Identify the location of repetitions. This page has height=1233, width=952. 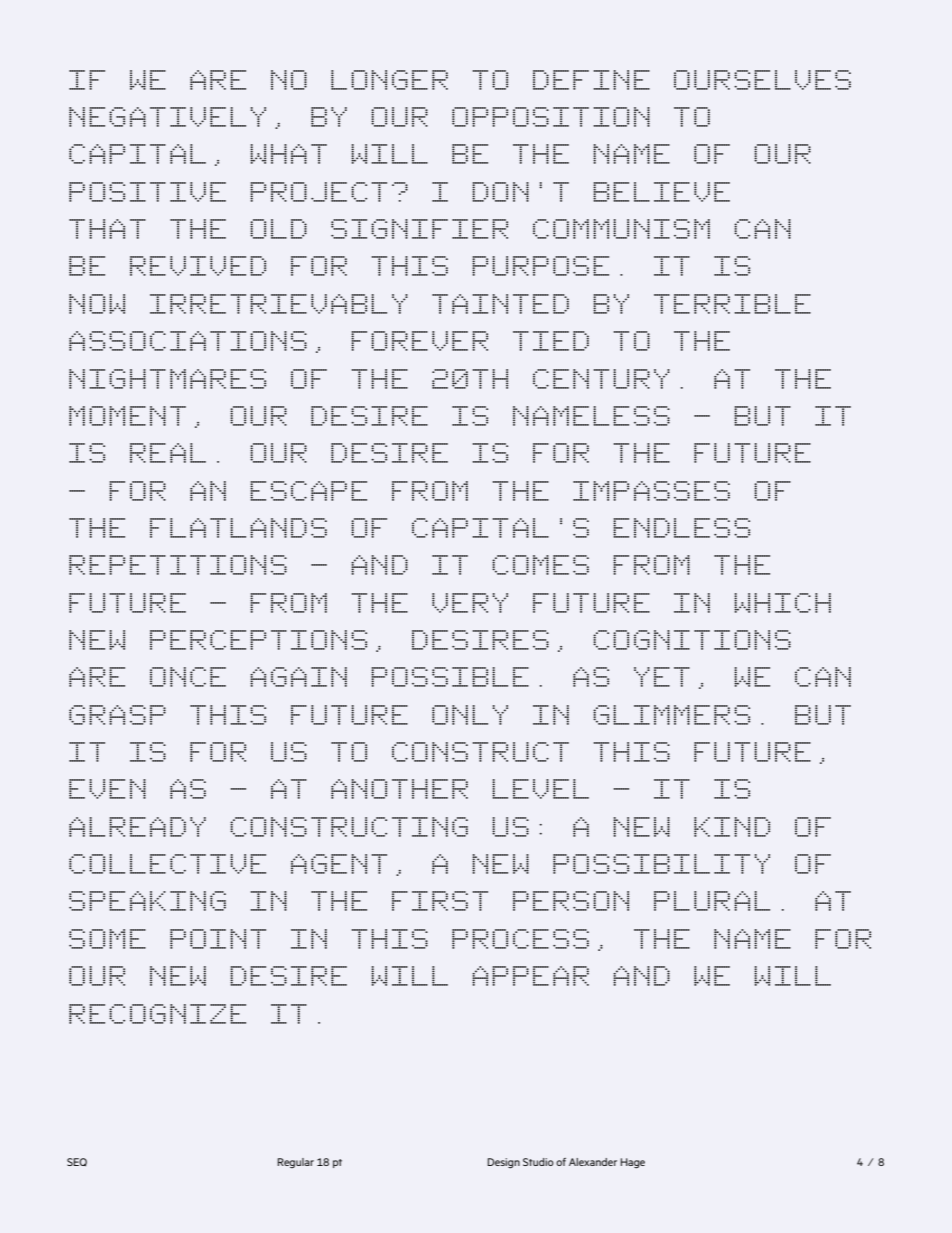
(178, 565).
